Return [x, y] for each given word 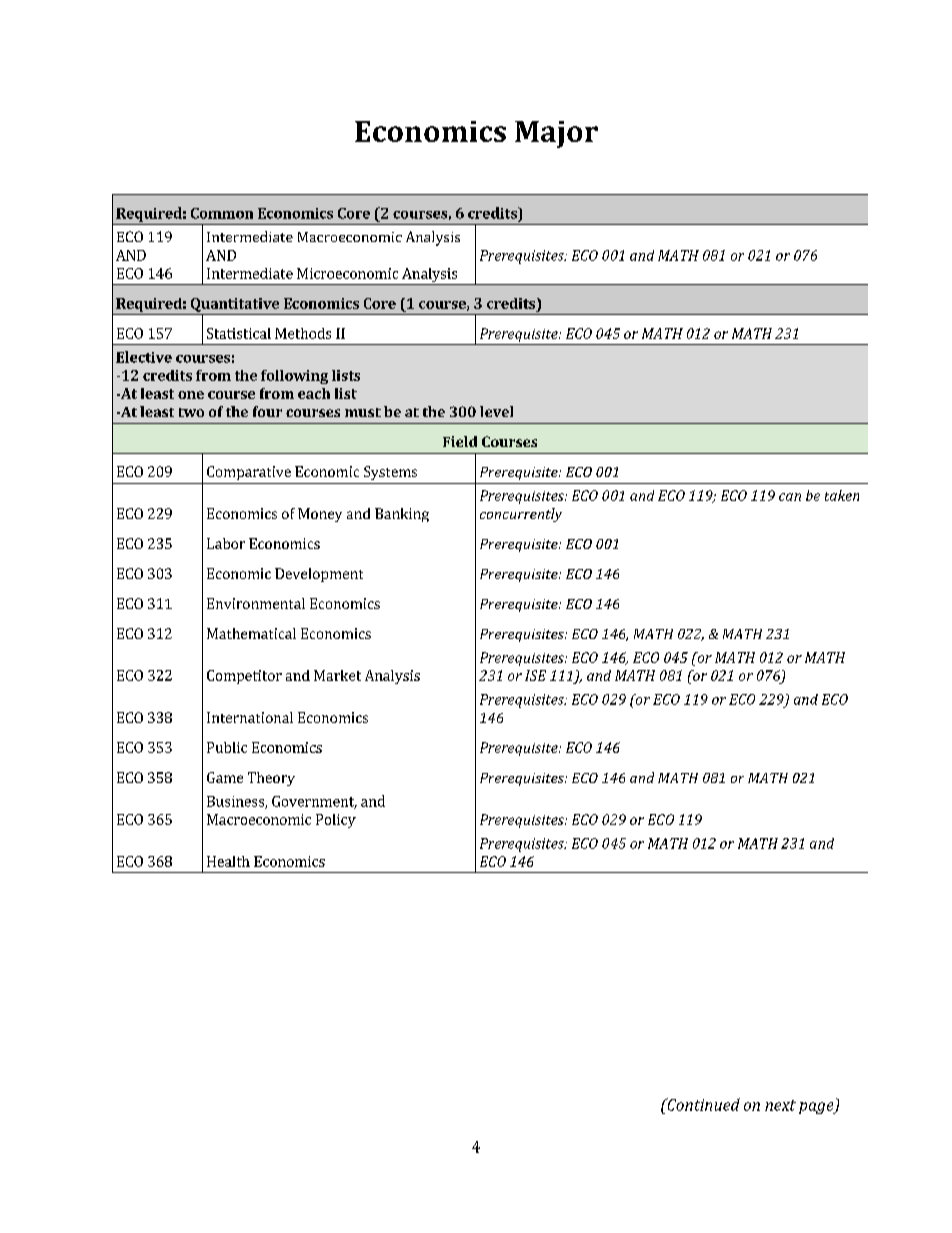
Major [556, 134]
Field [460, 441]
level [496, 411]
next [780, 1105]
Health [228, 861]
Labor [226, 543]
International [250, 717]
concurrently [521, 515]
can [790, 497]
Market [337, 675]
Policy [336, 821]
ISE [535, 675]
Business [236, 802]
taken [842, 495]
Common [222, 213]
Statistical [239, 333]
